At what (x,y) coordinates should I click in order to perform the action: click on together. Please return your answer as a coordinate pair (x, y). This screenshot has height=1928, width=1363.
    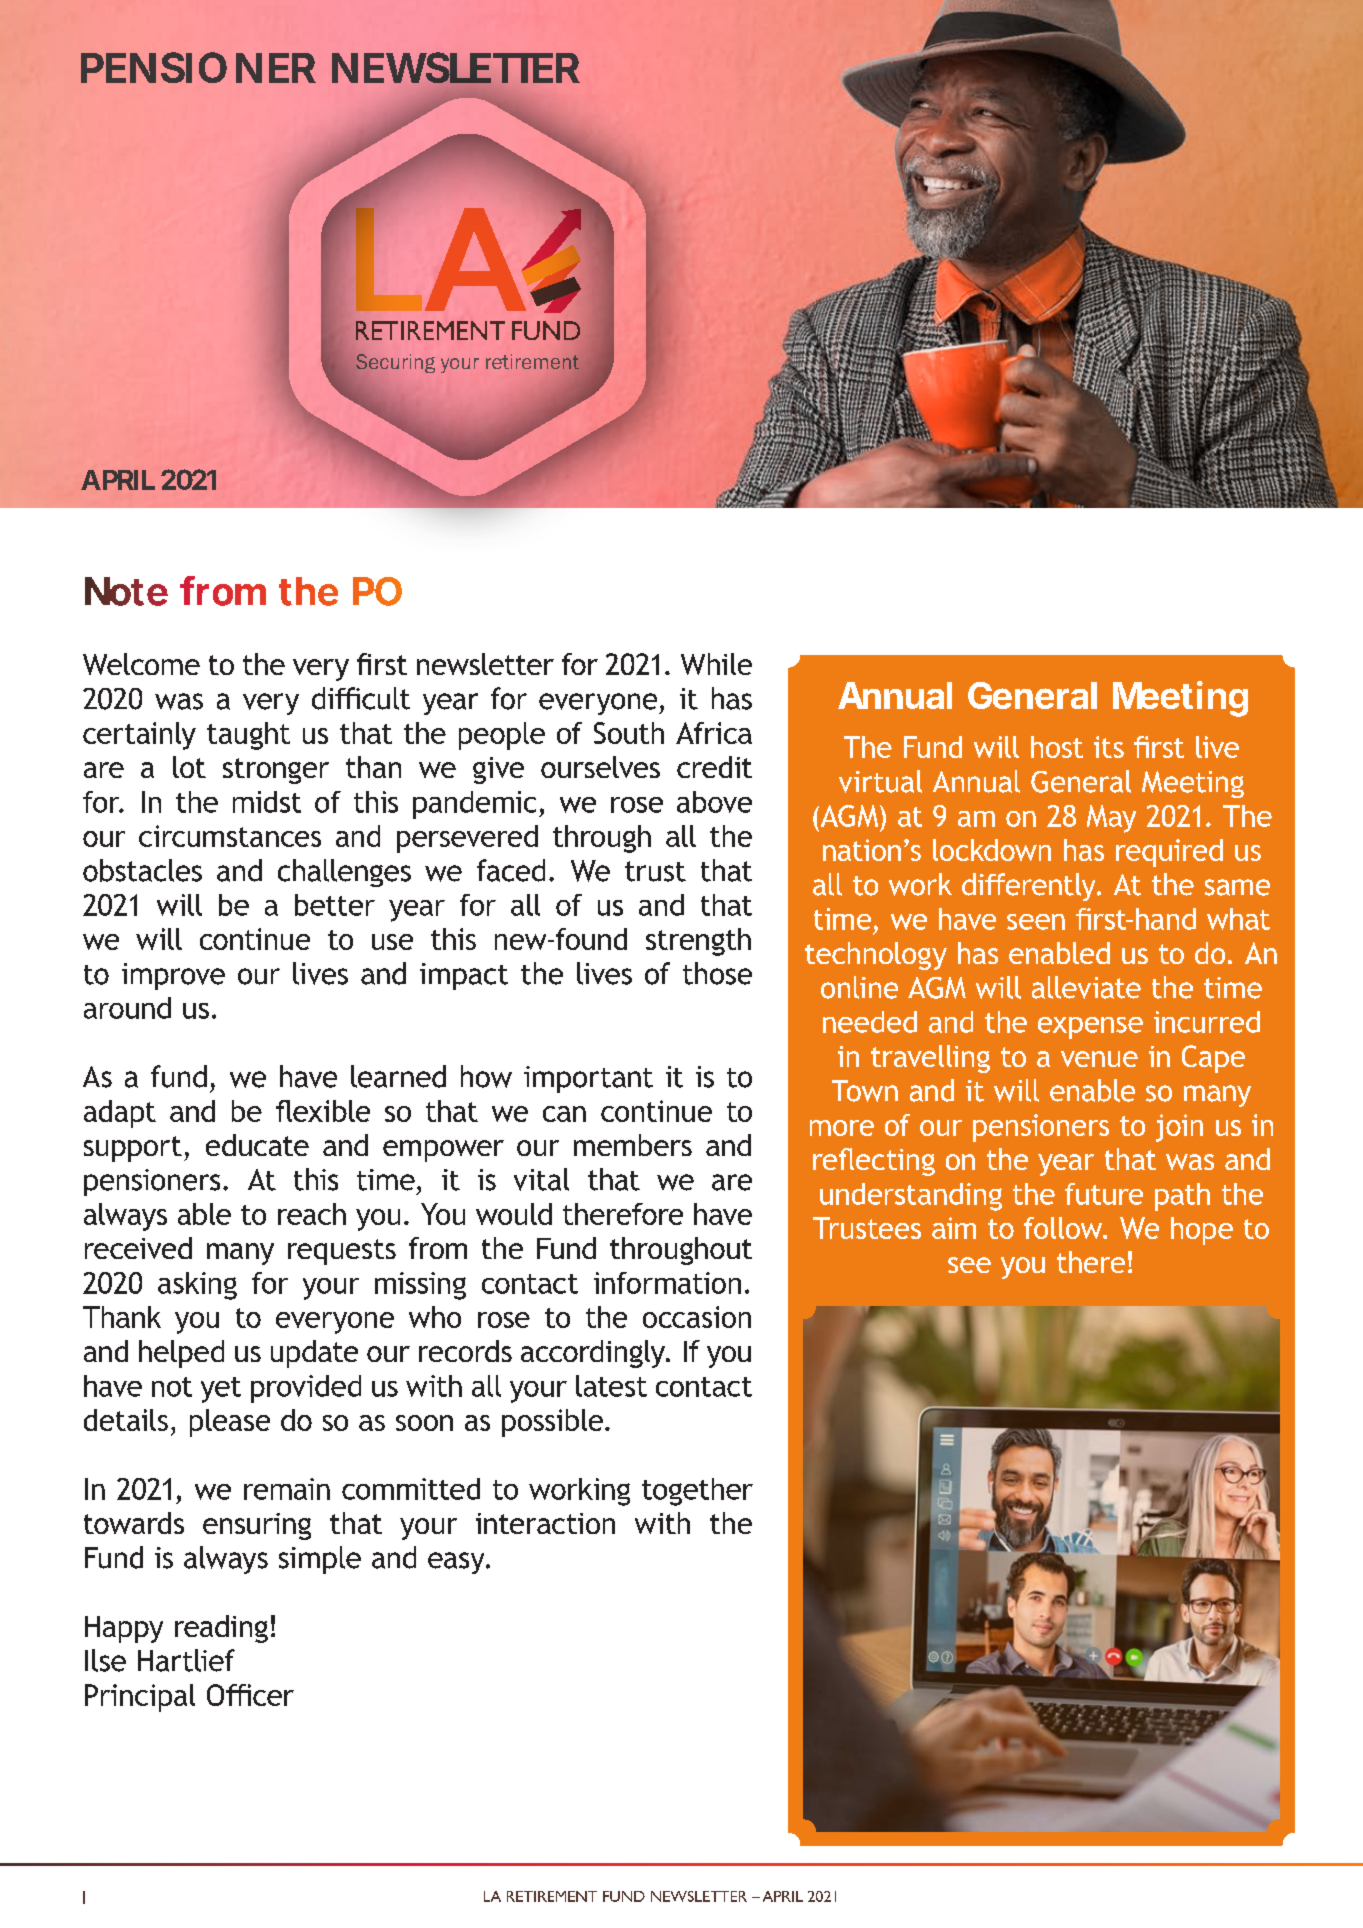
    Looking at the image, I should click on (697, 1492).
